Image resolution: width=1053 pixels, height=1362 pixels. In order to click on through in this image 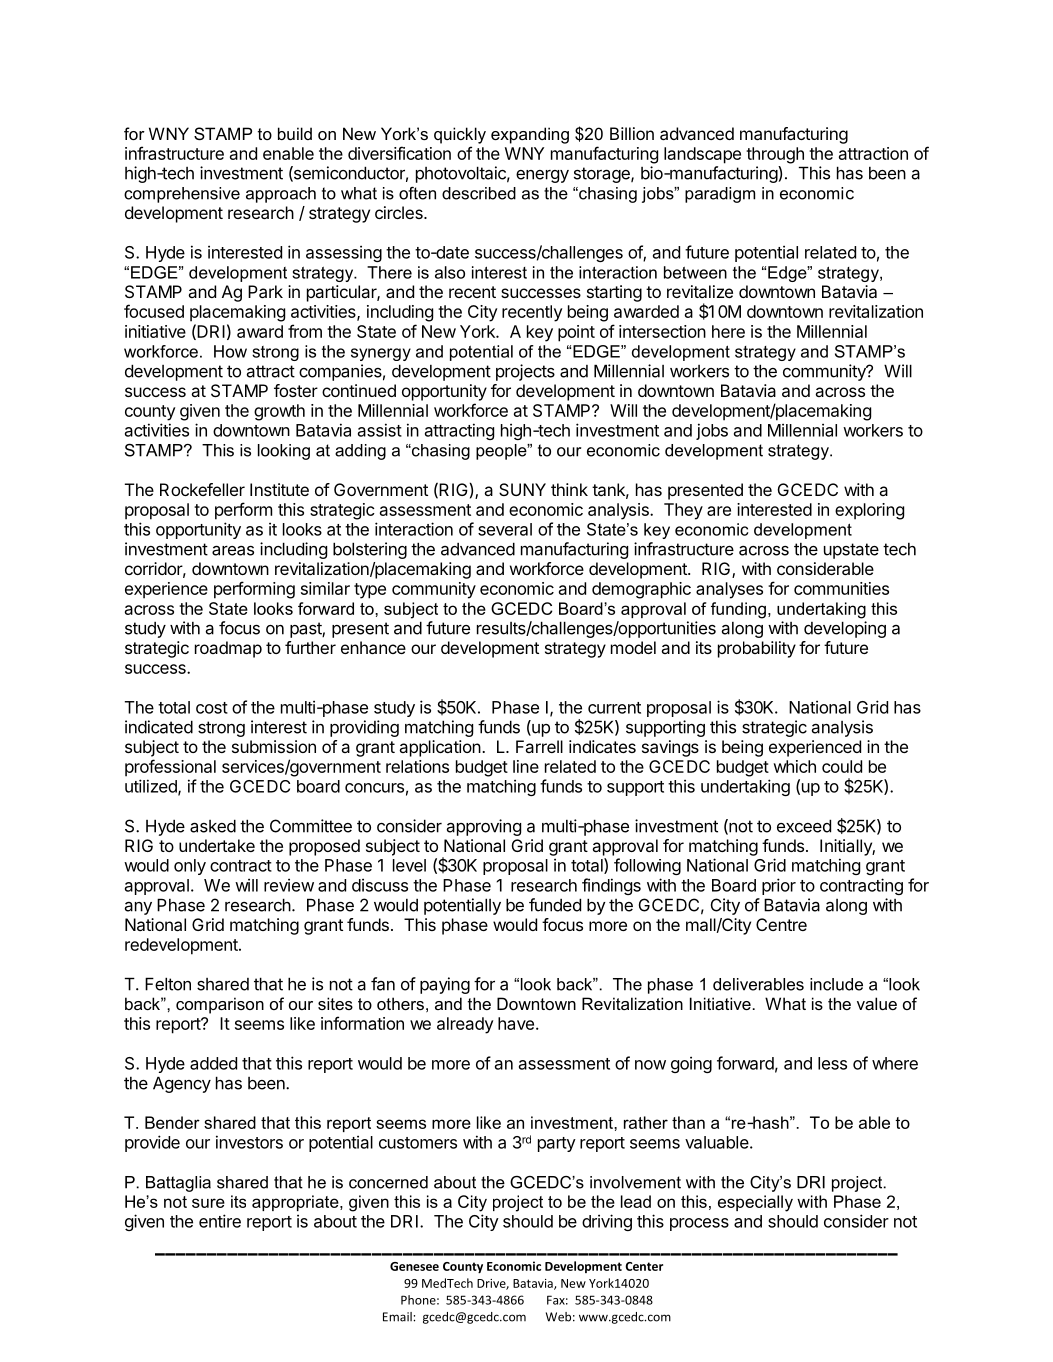, I will do `click(775, 155)`.
